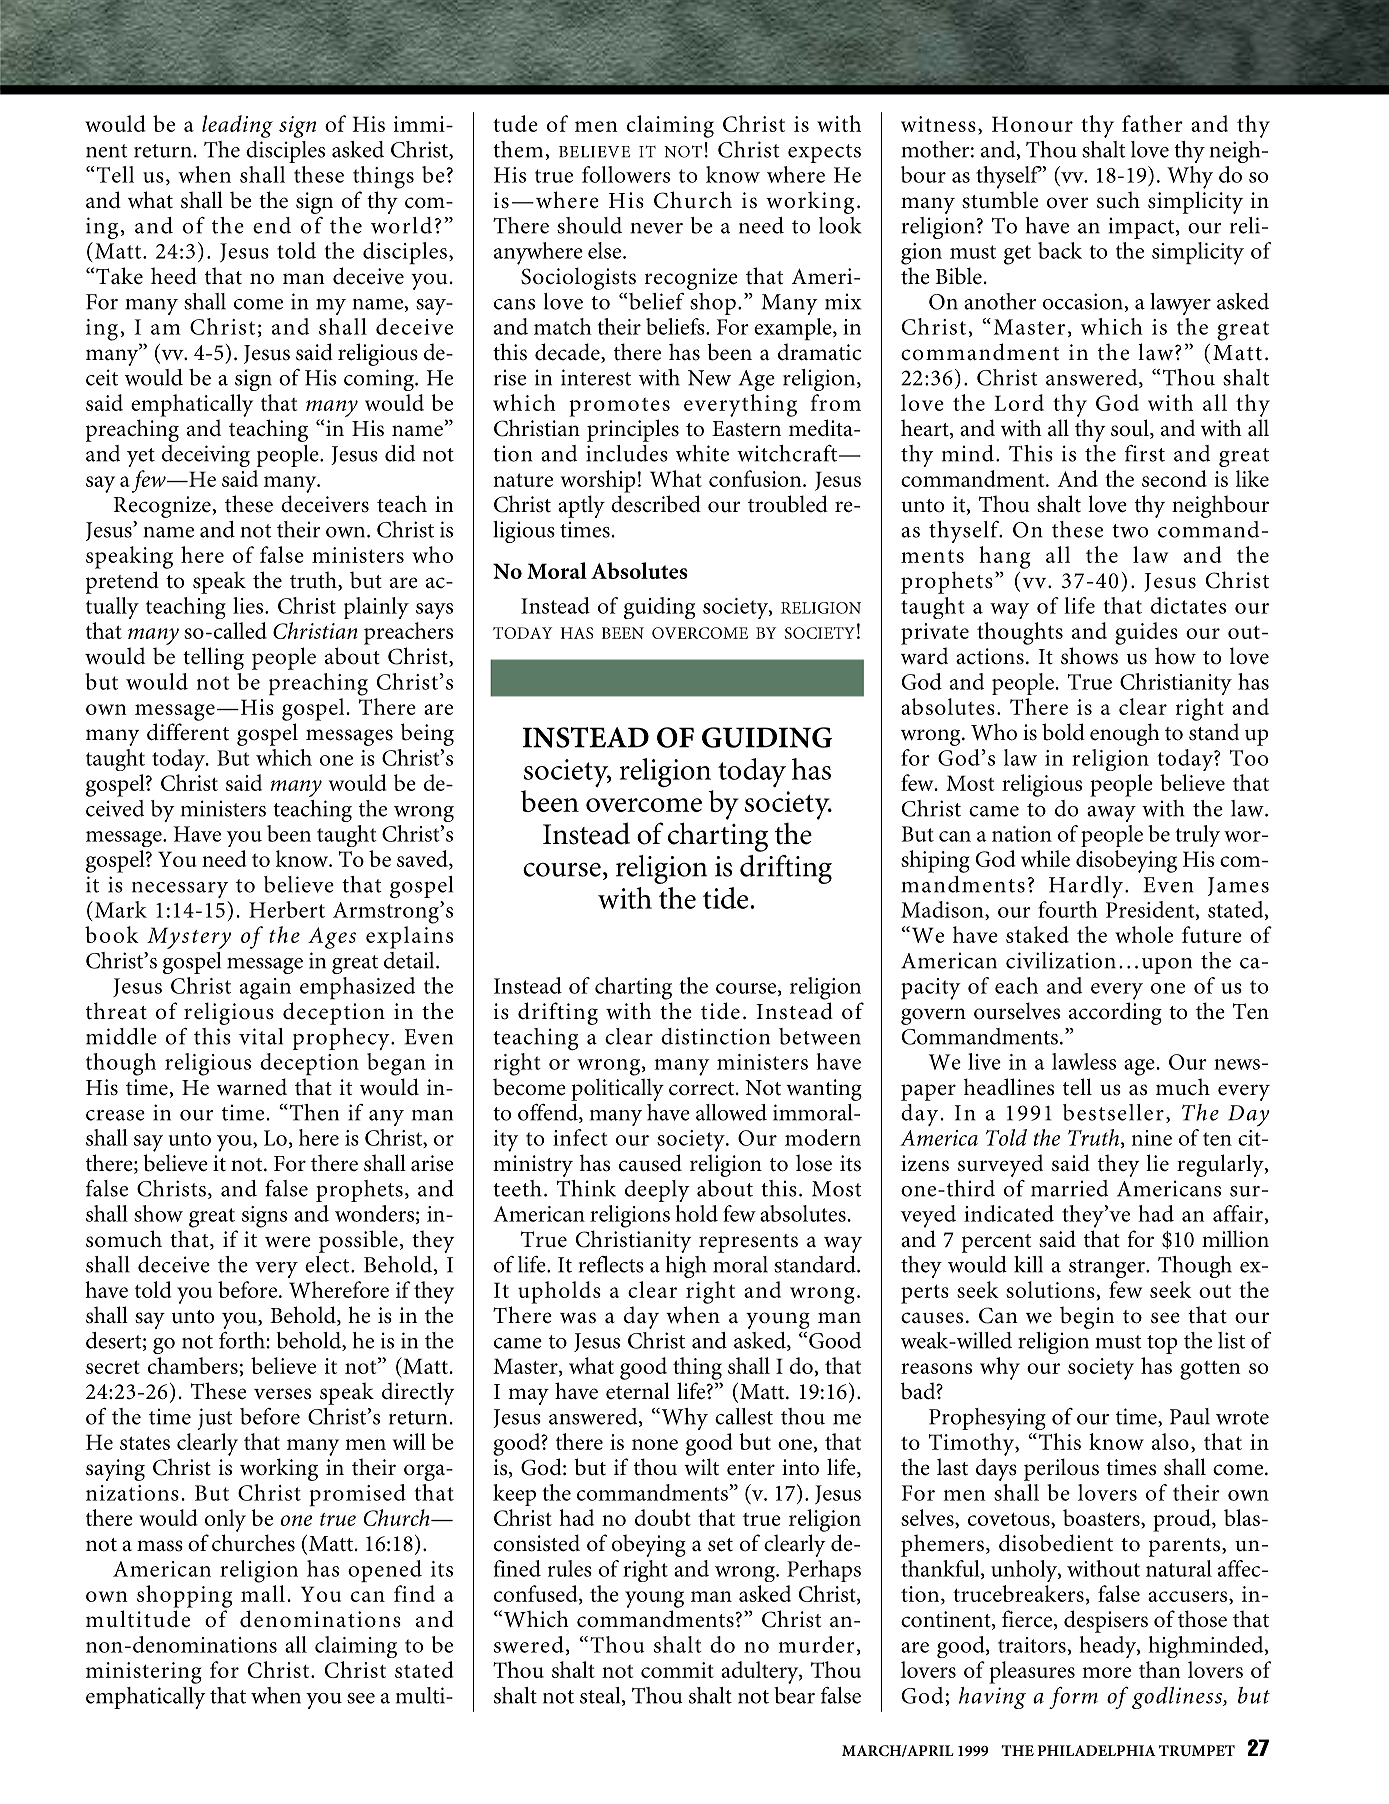 The image size is (1389, 1804). I want to click on leading, so click(237, 126).
